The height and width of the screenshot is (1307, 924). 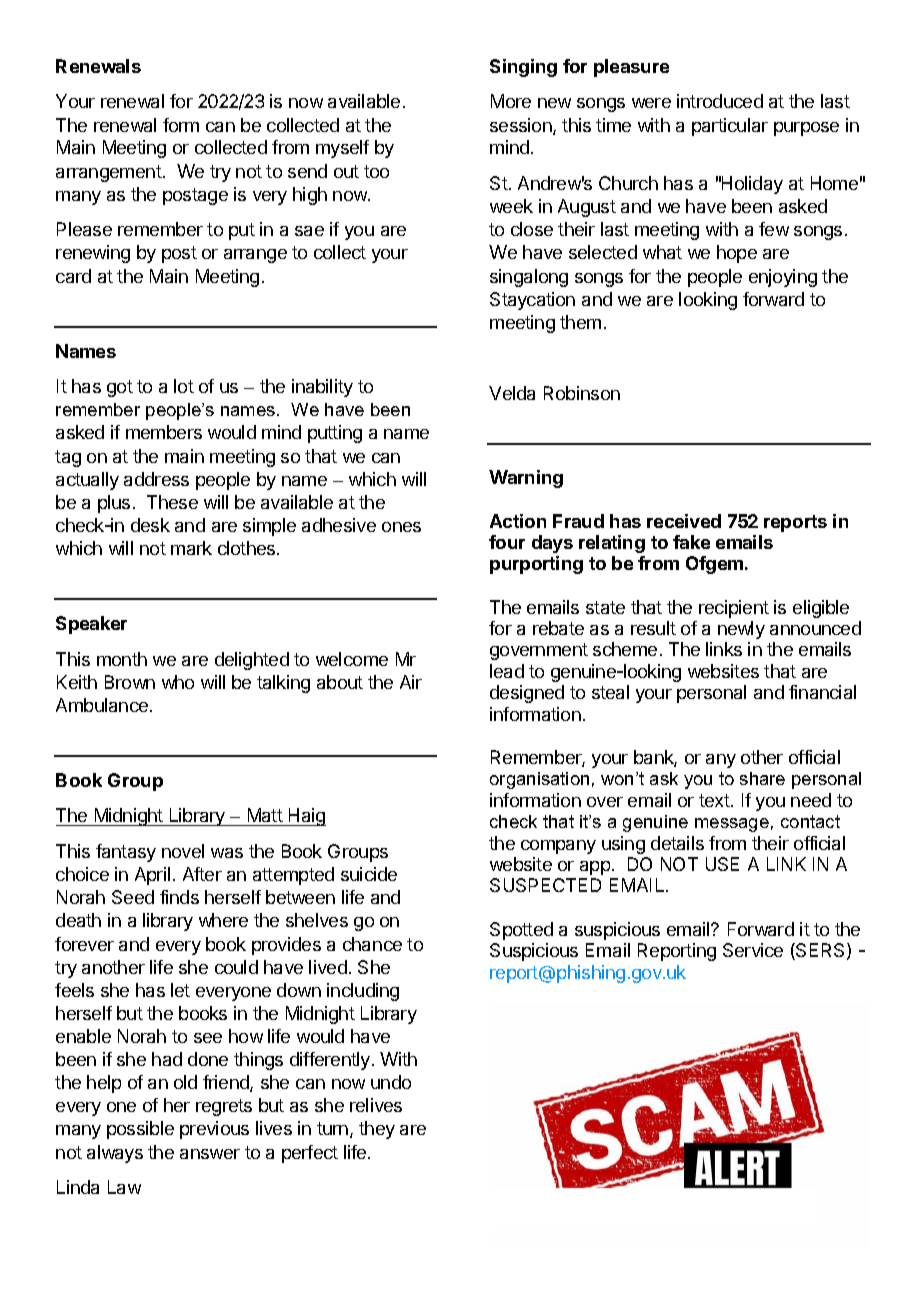 I want to click on send, so click(x=307, y=171).
